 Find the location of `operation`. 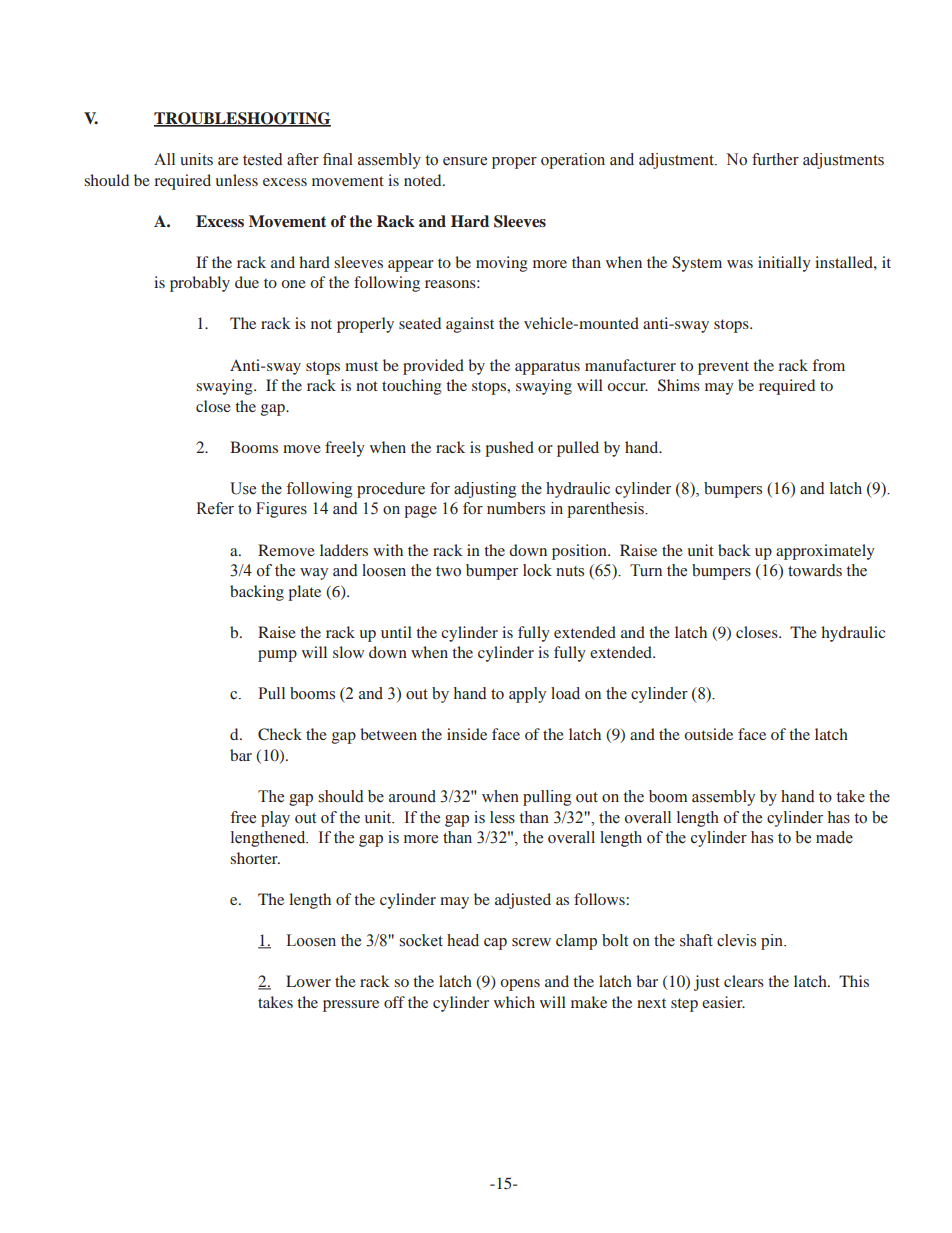

operation is located at coordinates (573, 161).
